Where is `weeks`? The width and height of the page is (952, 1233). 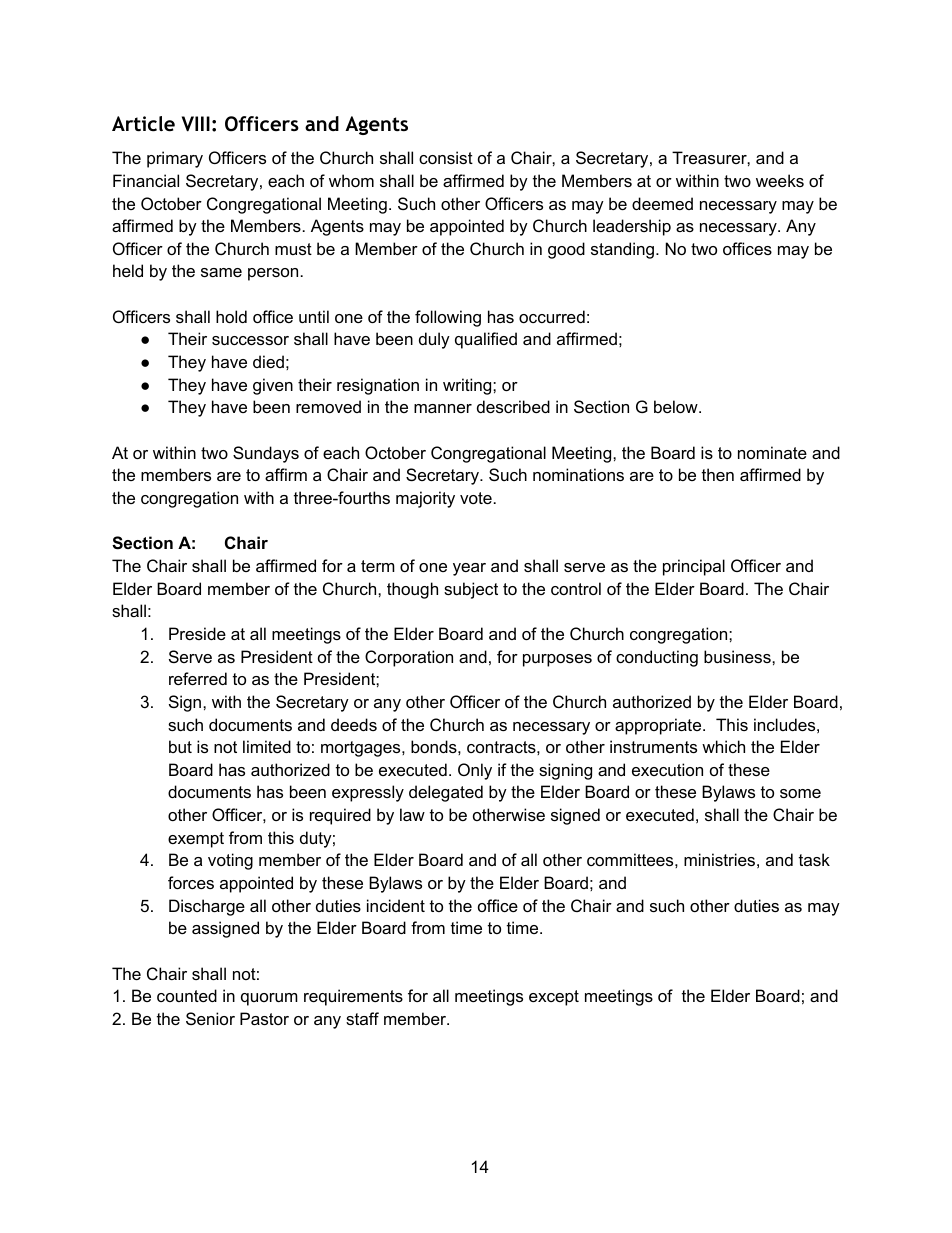 weeks is located at coordinates (780, 180).
